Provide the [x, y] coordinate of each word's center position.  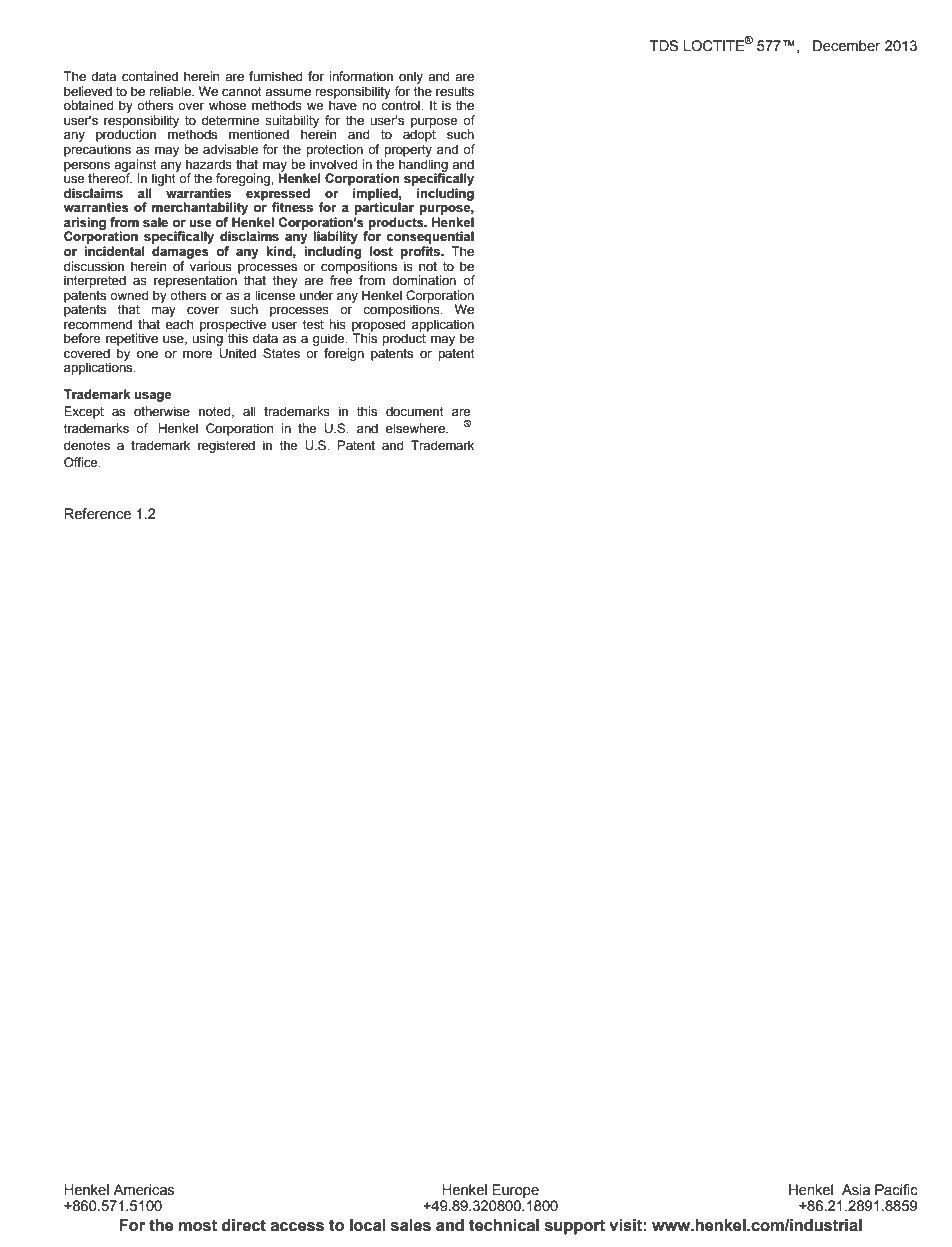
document [415, 411]
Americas [144, 1190]
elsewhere [416, 428]
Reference [97, 514]
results [455, 91]
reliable [171, 91]
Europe [515, 1191]
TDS [664, 46]
